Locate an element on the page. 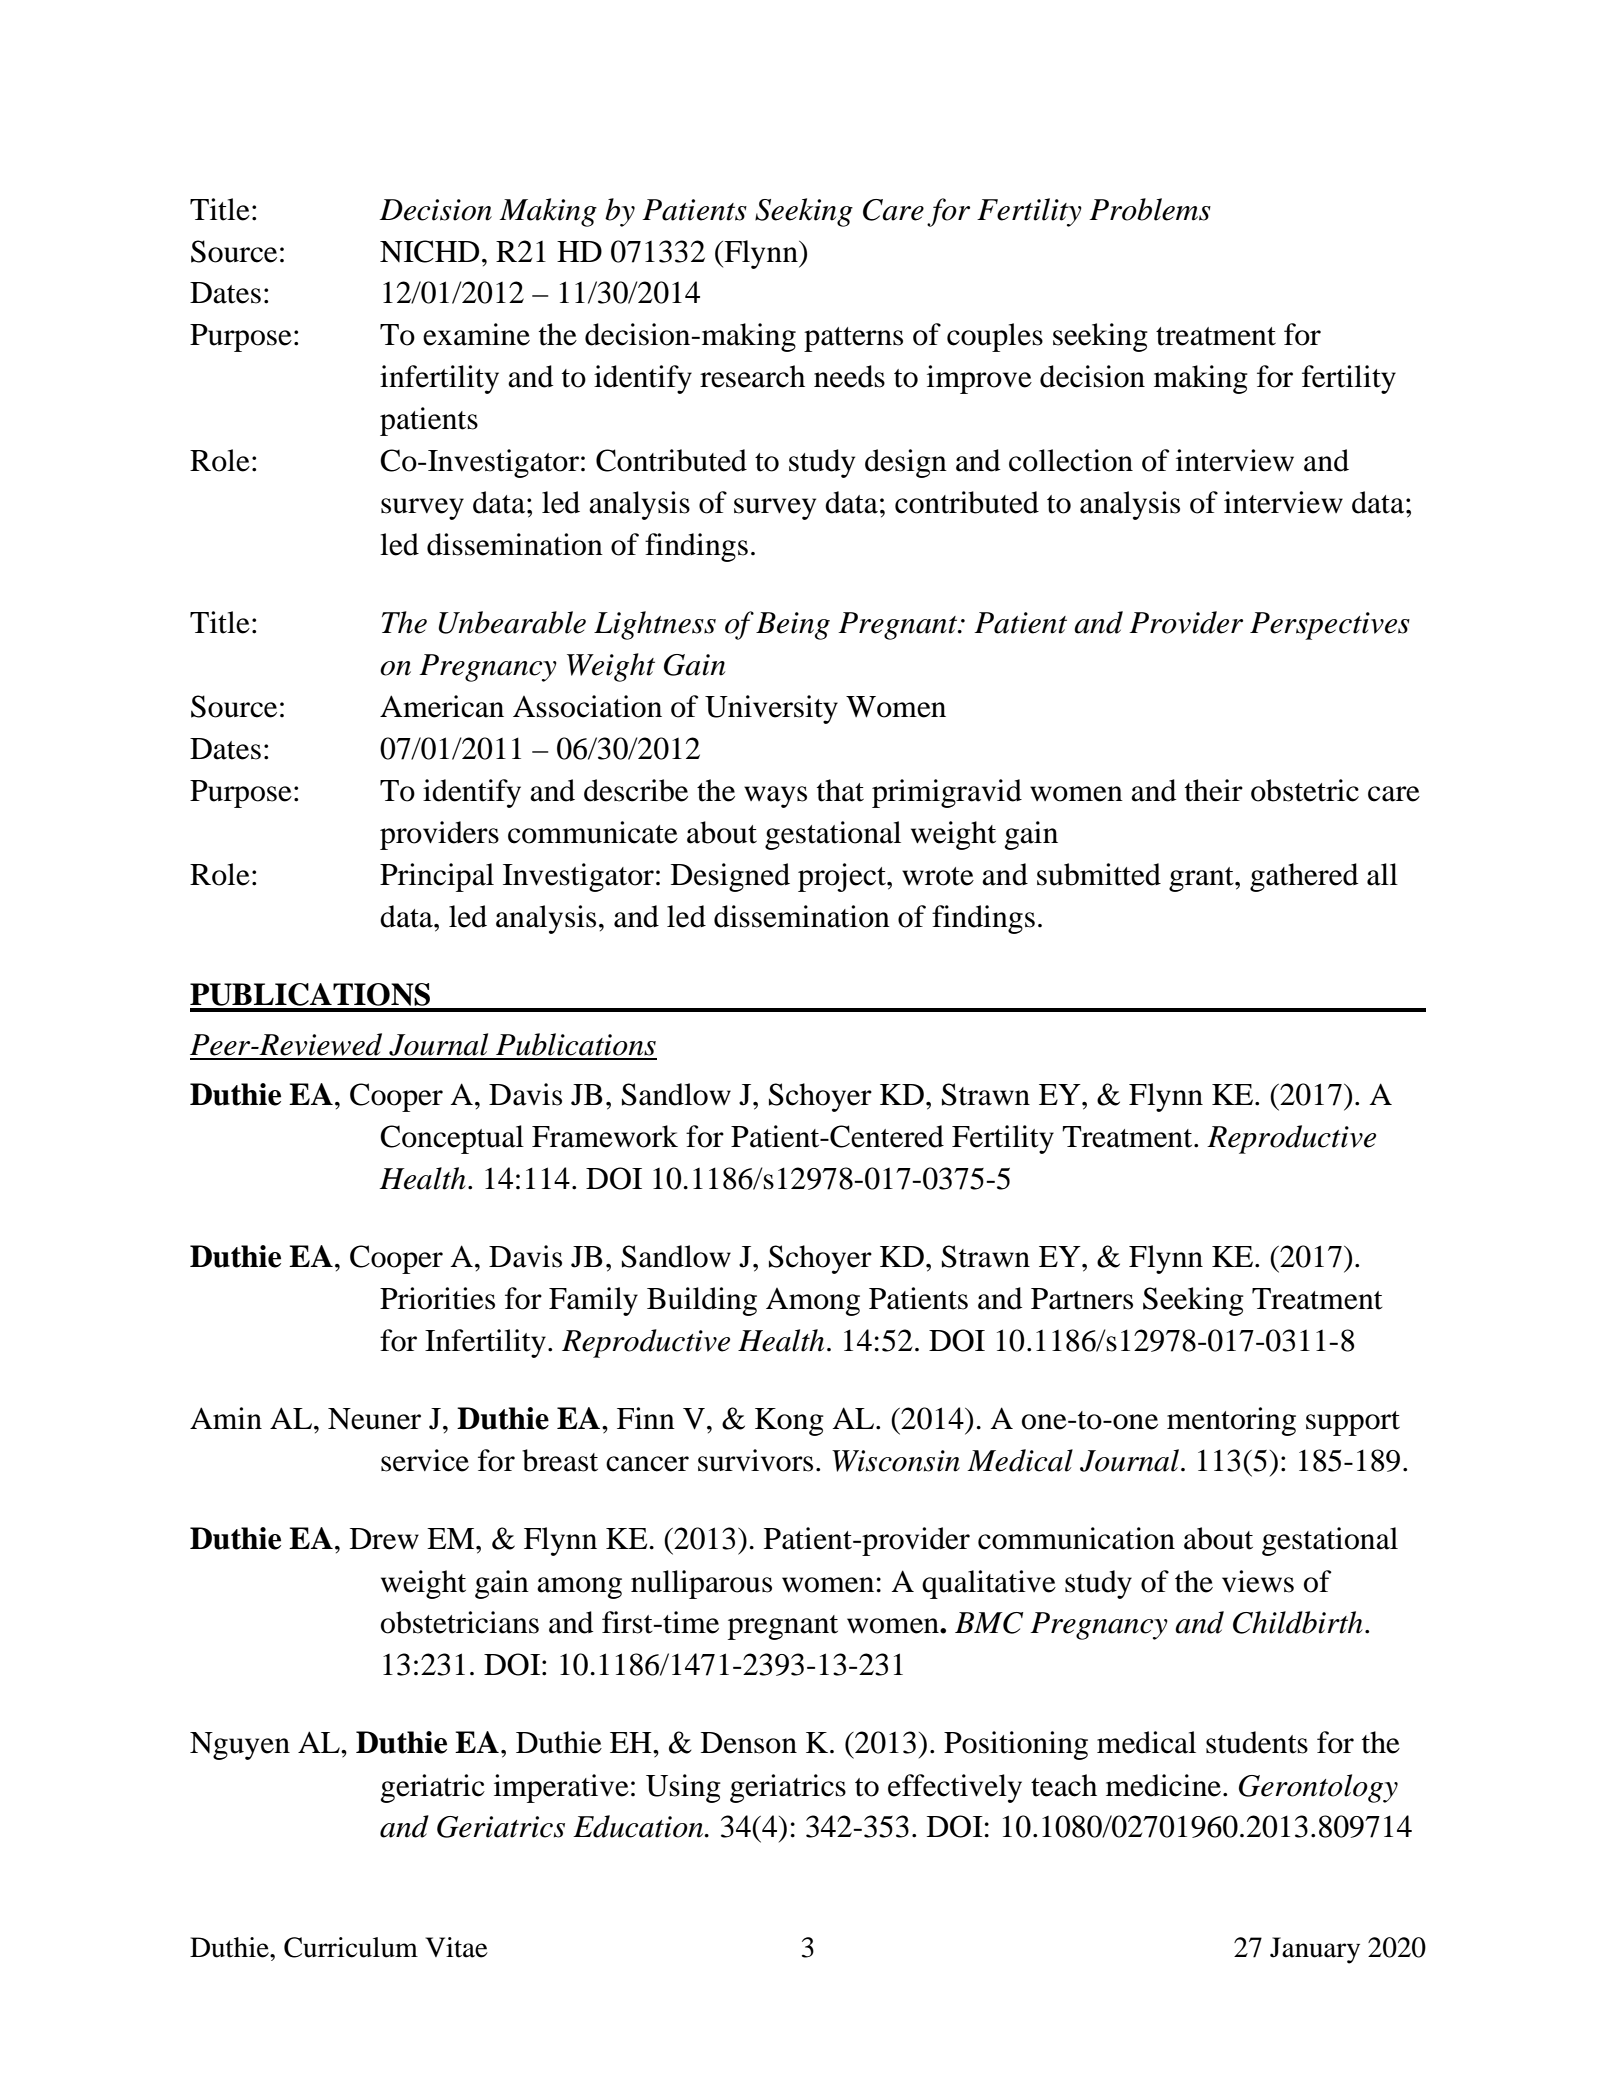  grant is located at coordinates (1202, 879).
